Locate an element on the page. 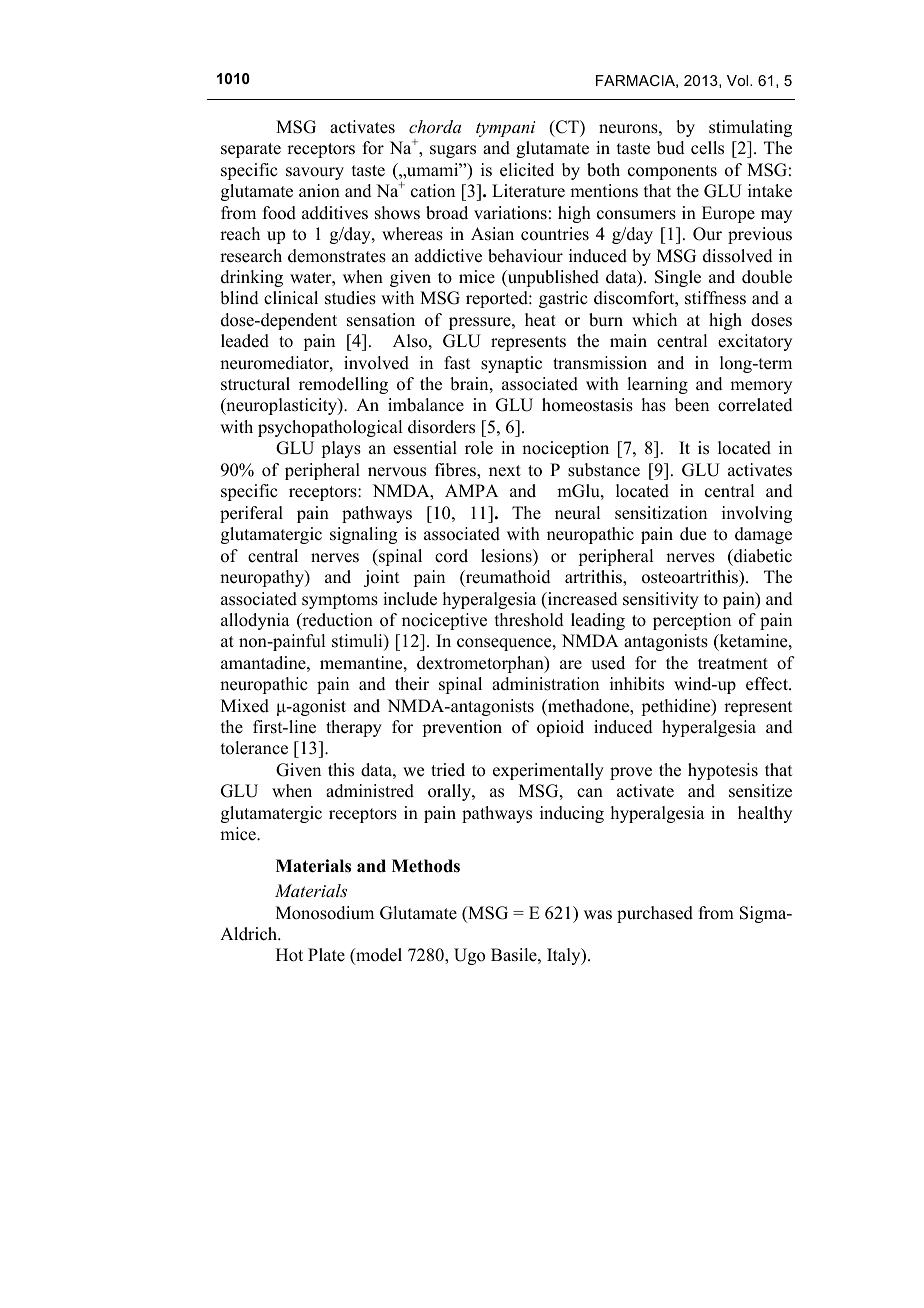 This image has height=1308, width=924. Ugo is located at coordinates (469, 956).
